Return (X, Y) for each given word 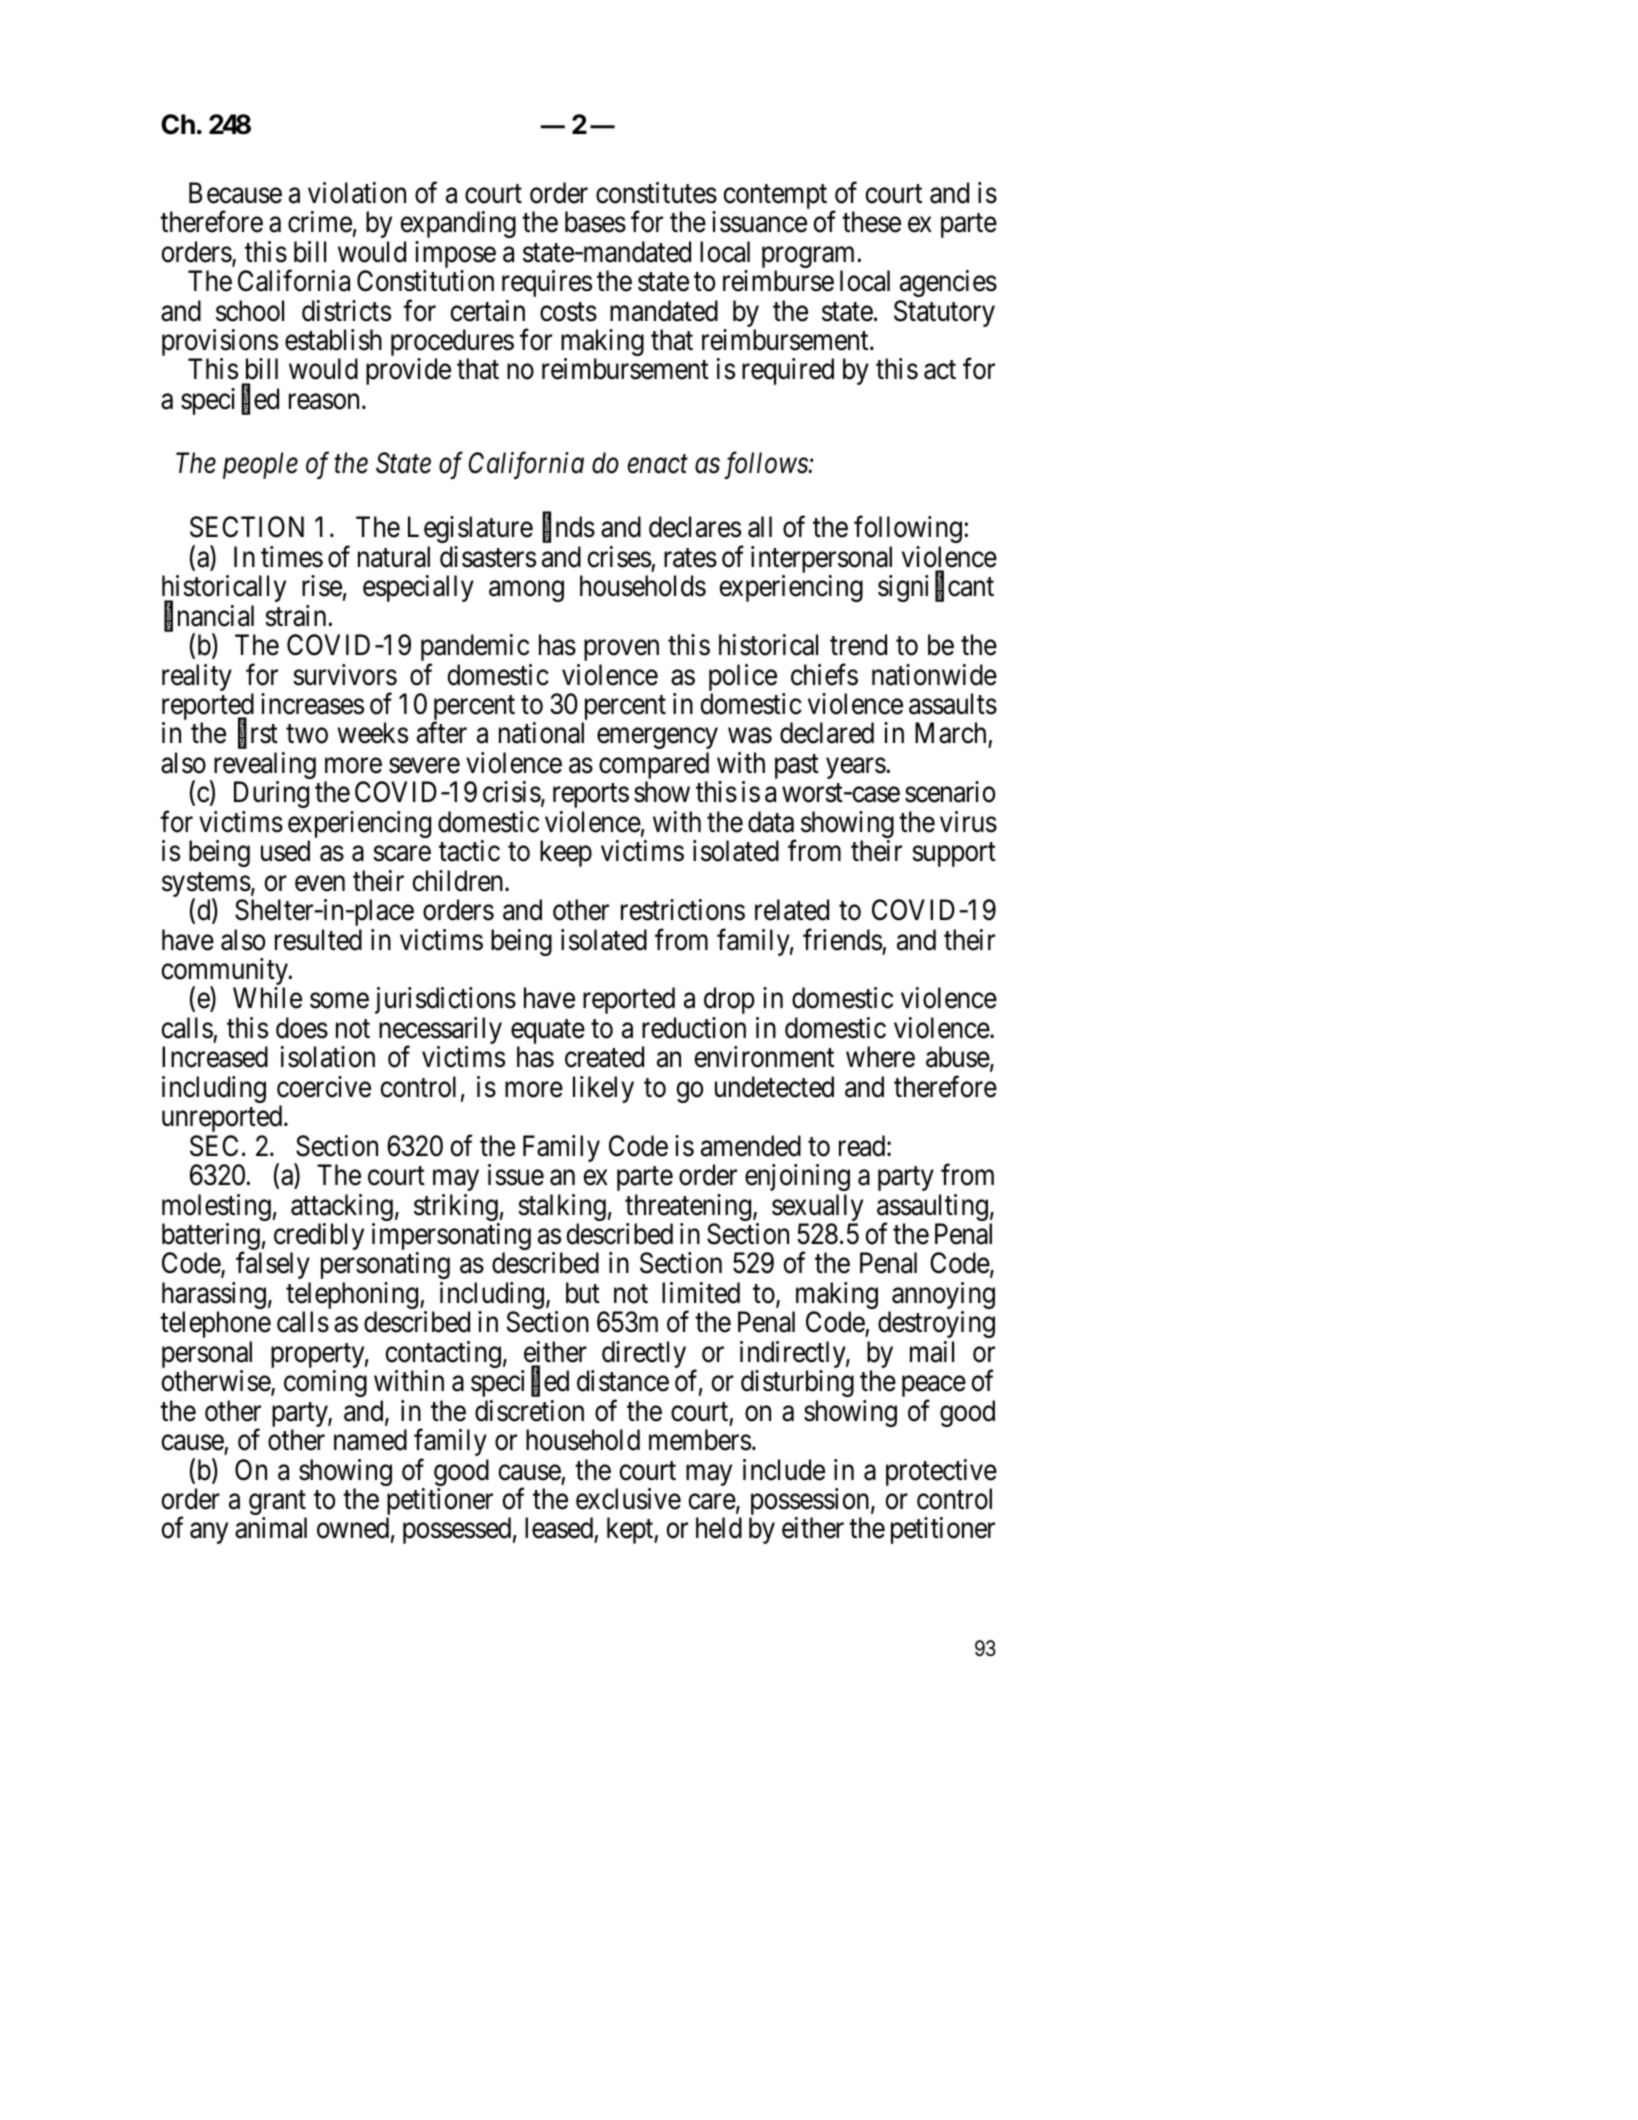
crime (320, 222)
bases (595, 222)
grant (278, 1504)
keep (566, 853)
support (954, 855)
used (285, 851)
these (871, 222)
